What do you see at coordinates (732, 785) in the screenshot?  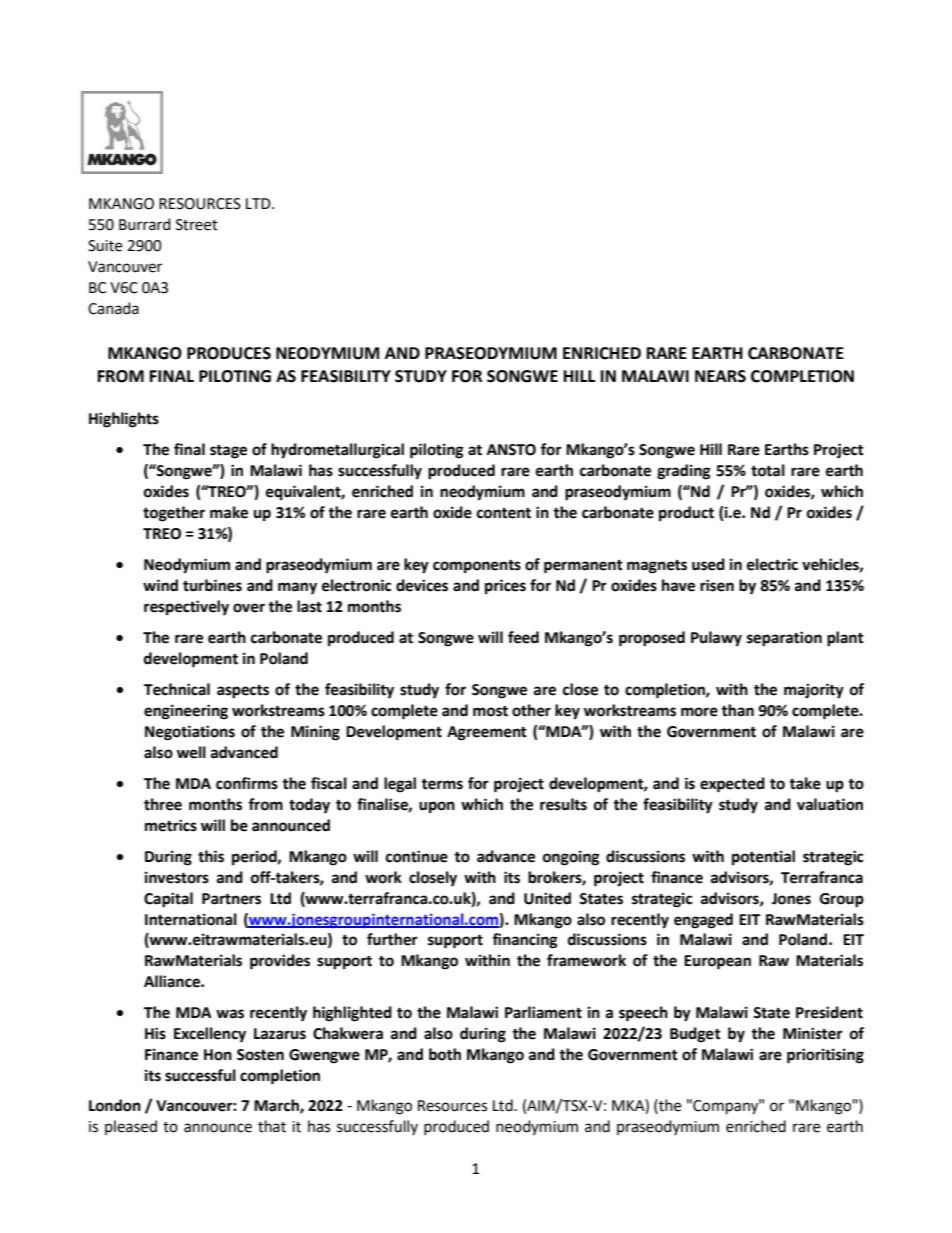 I see `expected` at bounding box center [732, 785].
